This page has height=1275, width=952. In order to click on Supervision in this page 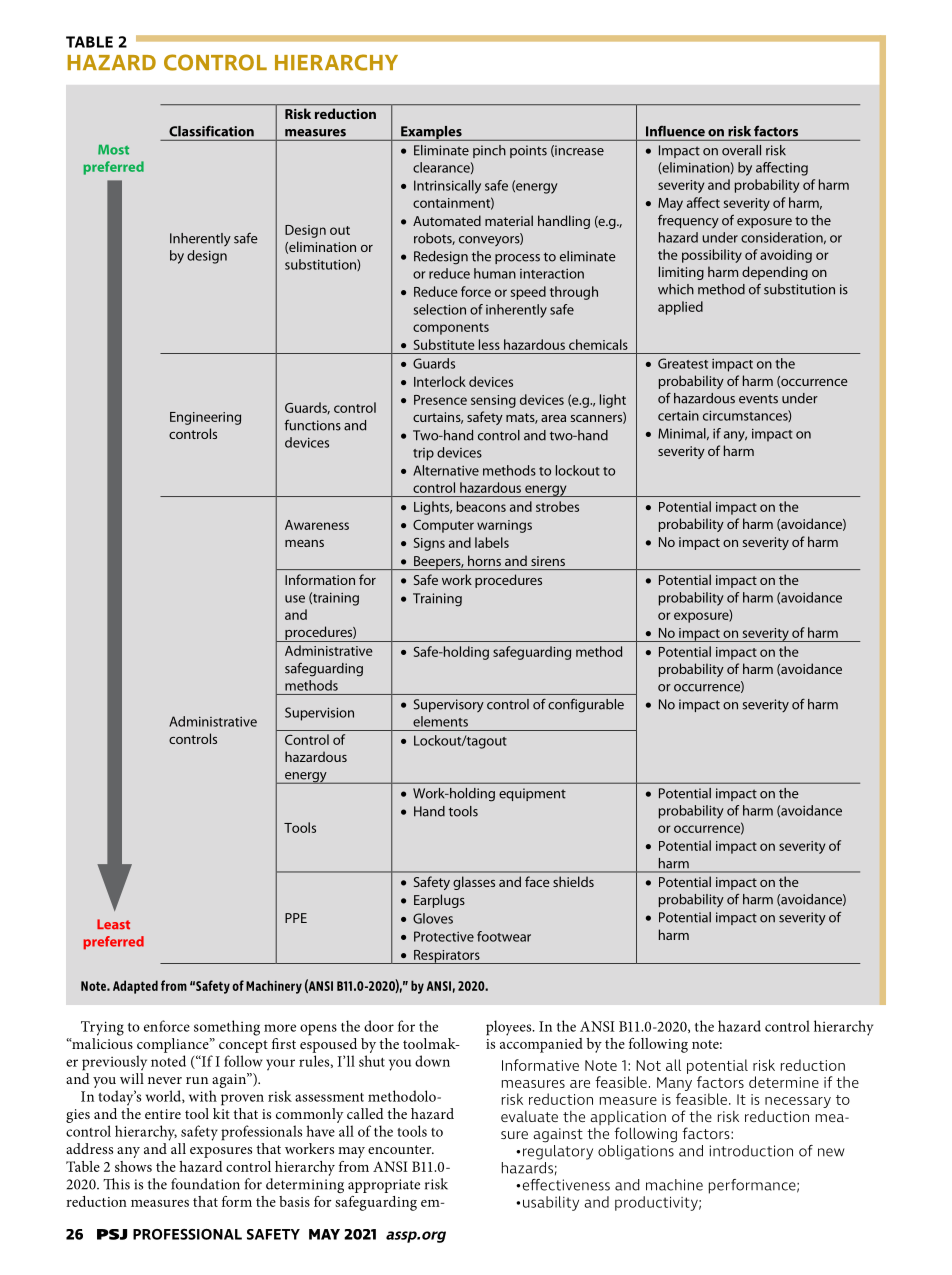, I will do `click(319, 714)`.
